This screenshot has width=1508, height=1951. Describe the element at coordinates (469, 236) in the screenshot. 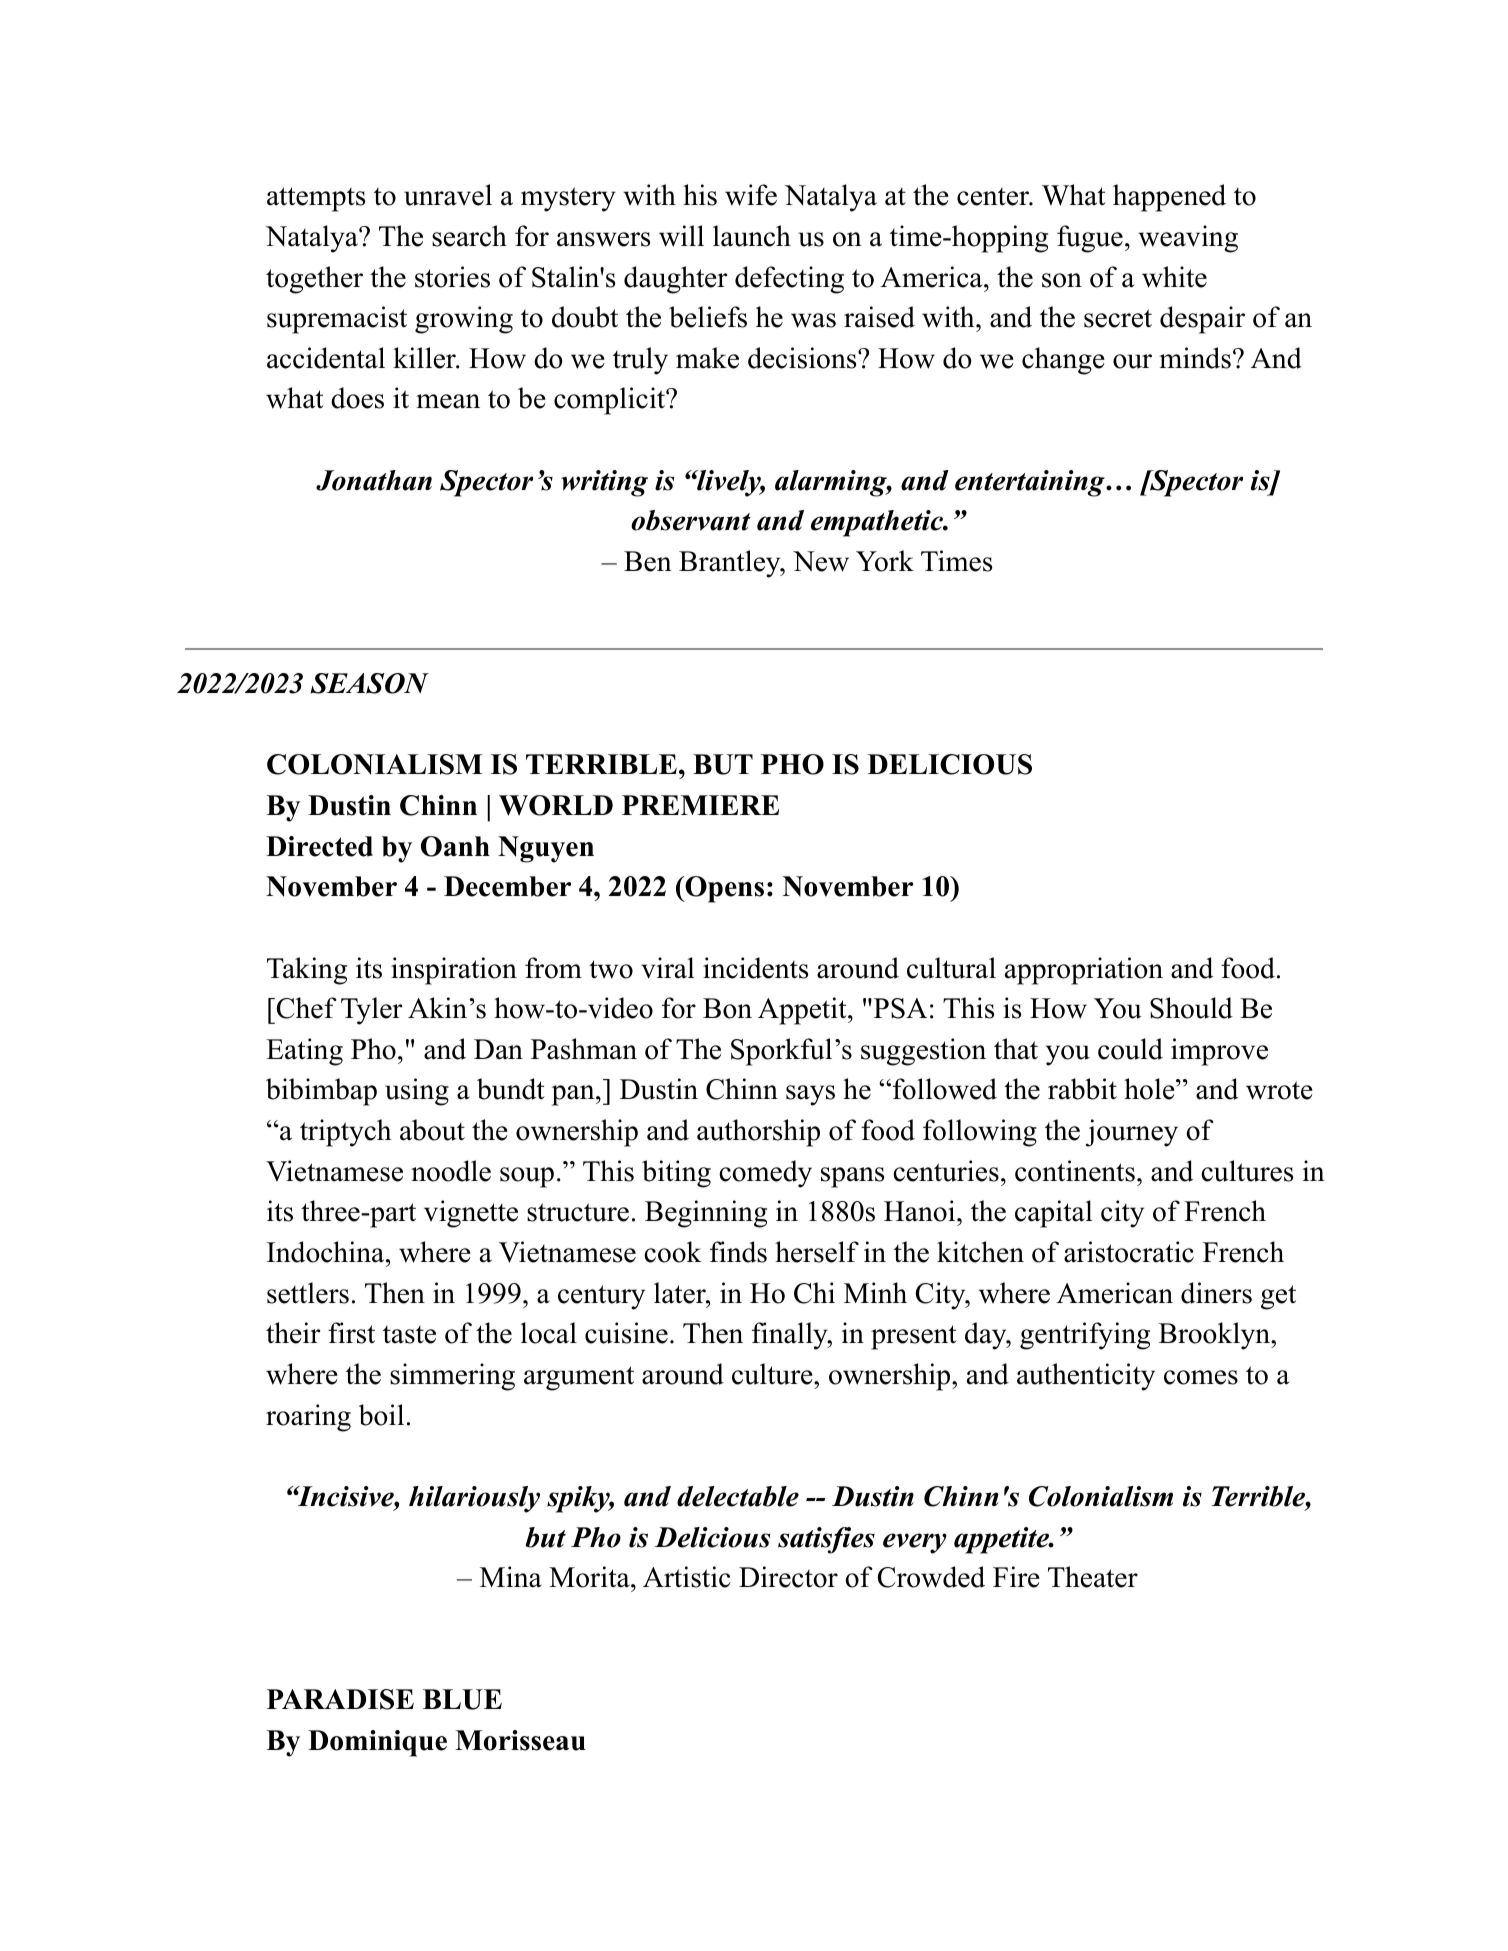

I see `search` at that location.
